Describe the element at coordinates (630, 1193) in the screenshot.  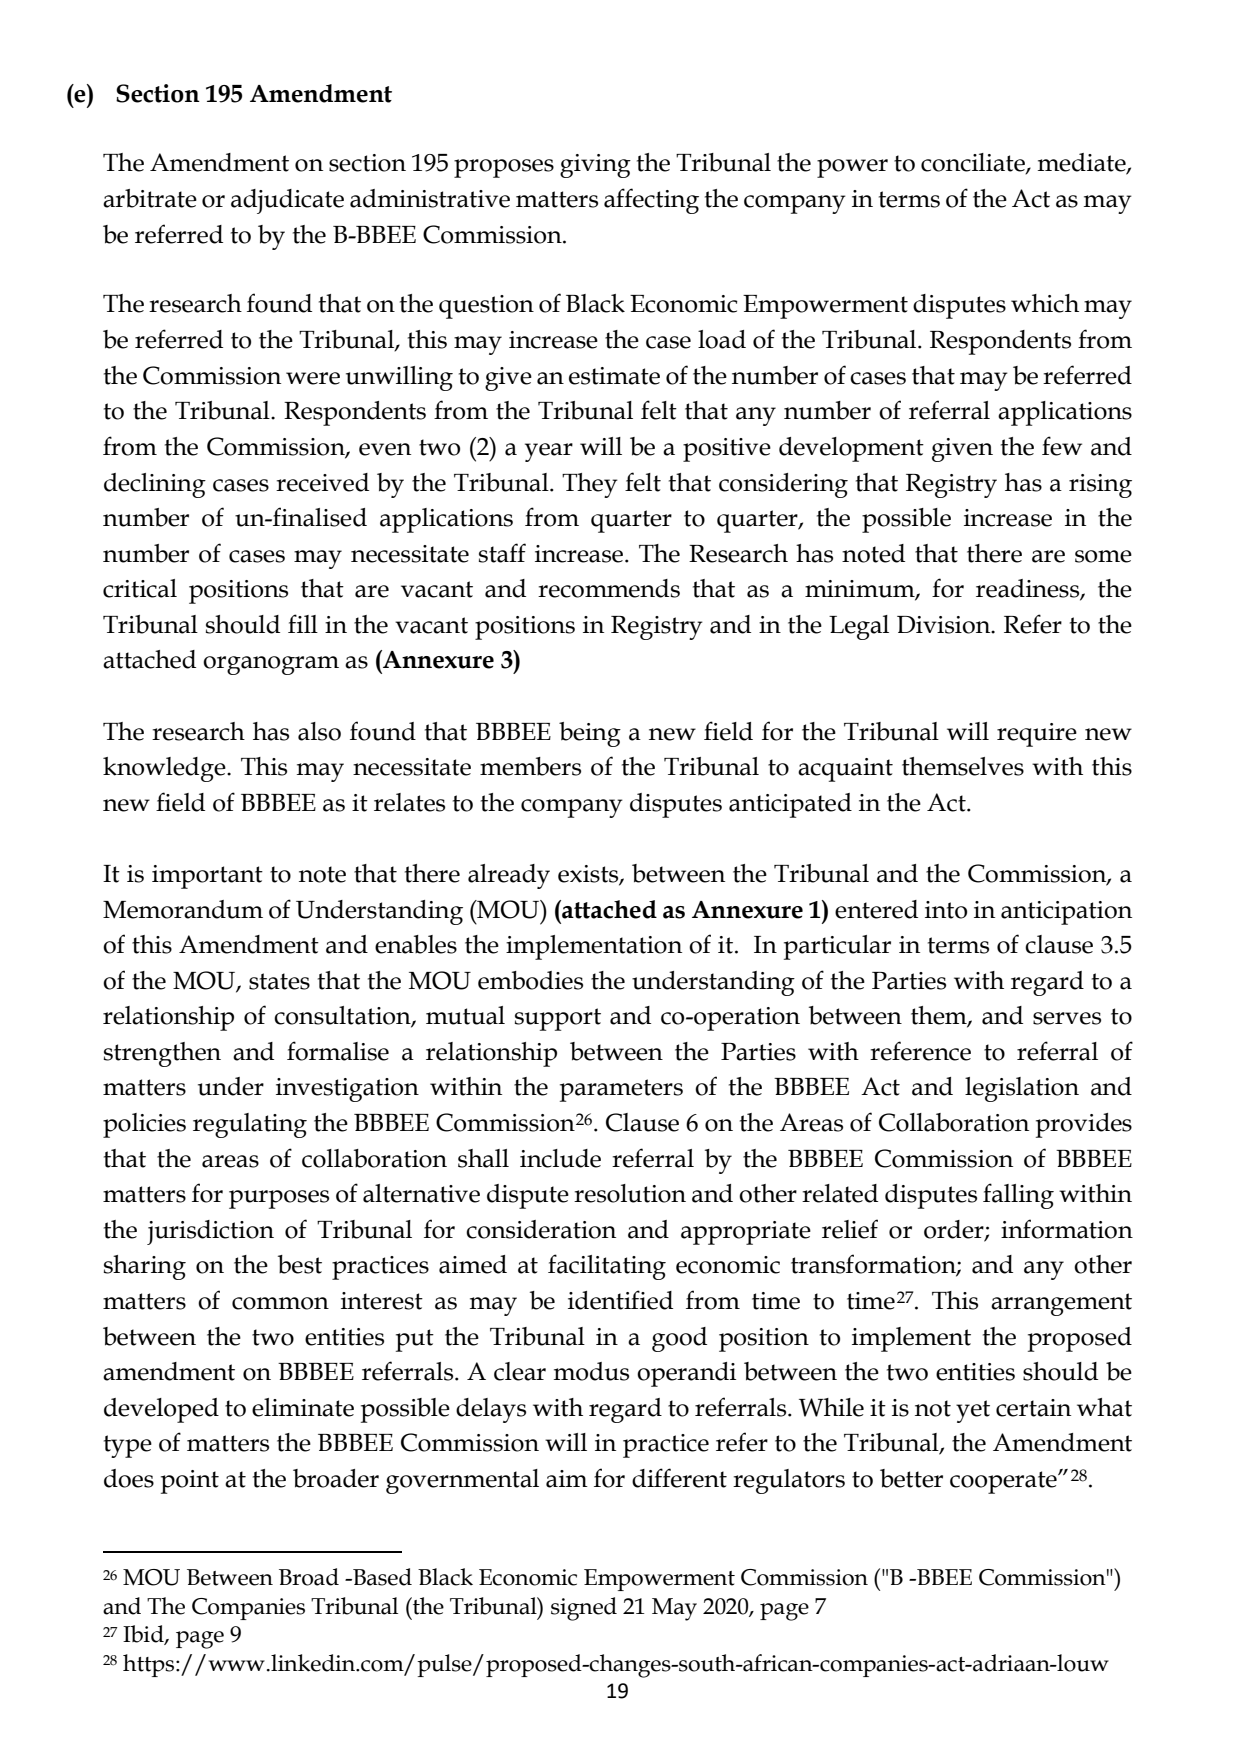
I see `resolution` at that location.
